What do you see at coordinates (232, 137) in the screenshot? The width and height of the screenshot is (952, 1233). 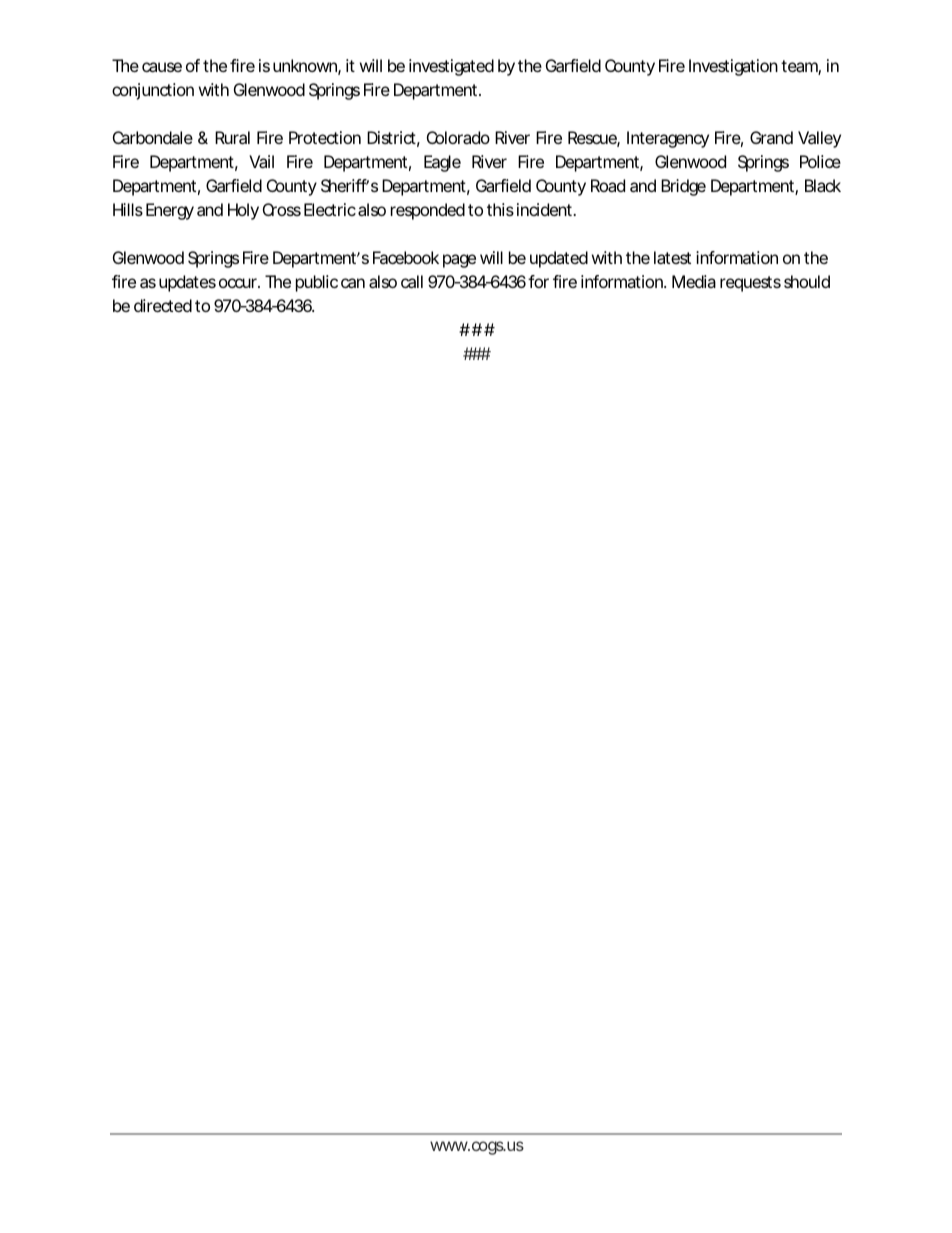 I see `Rural` at bounding box center [232, 137].
